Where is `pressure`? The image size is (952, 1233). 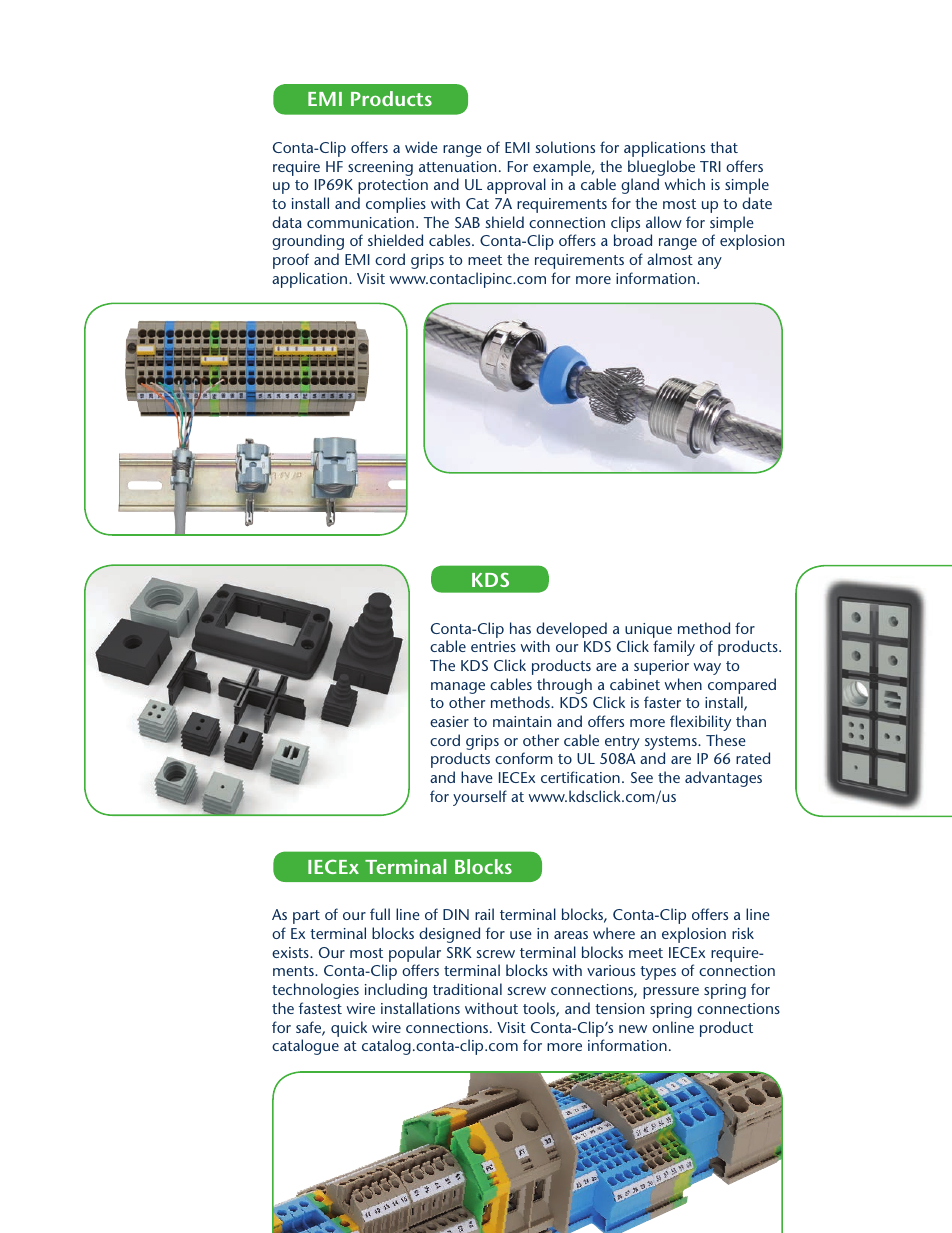 pressure is located at coordinates (671, 993).
